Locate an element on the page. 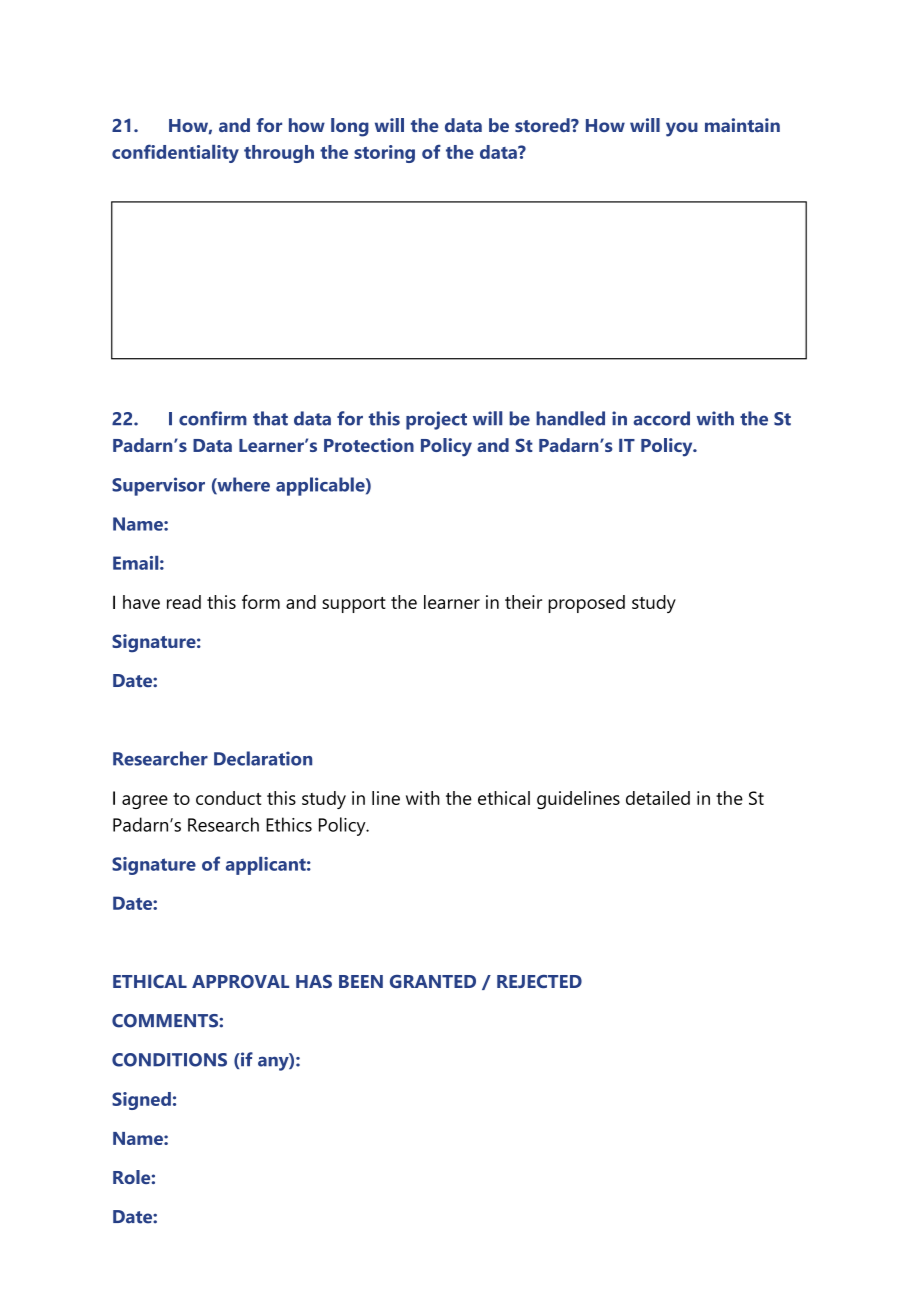 Image resolution: width=924 pixels, height=1307 pixels. CONDITIONS is located at coordinates (169, 1060).
